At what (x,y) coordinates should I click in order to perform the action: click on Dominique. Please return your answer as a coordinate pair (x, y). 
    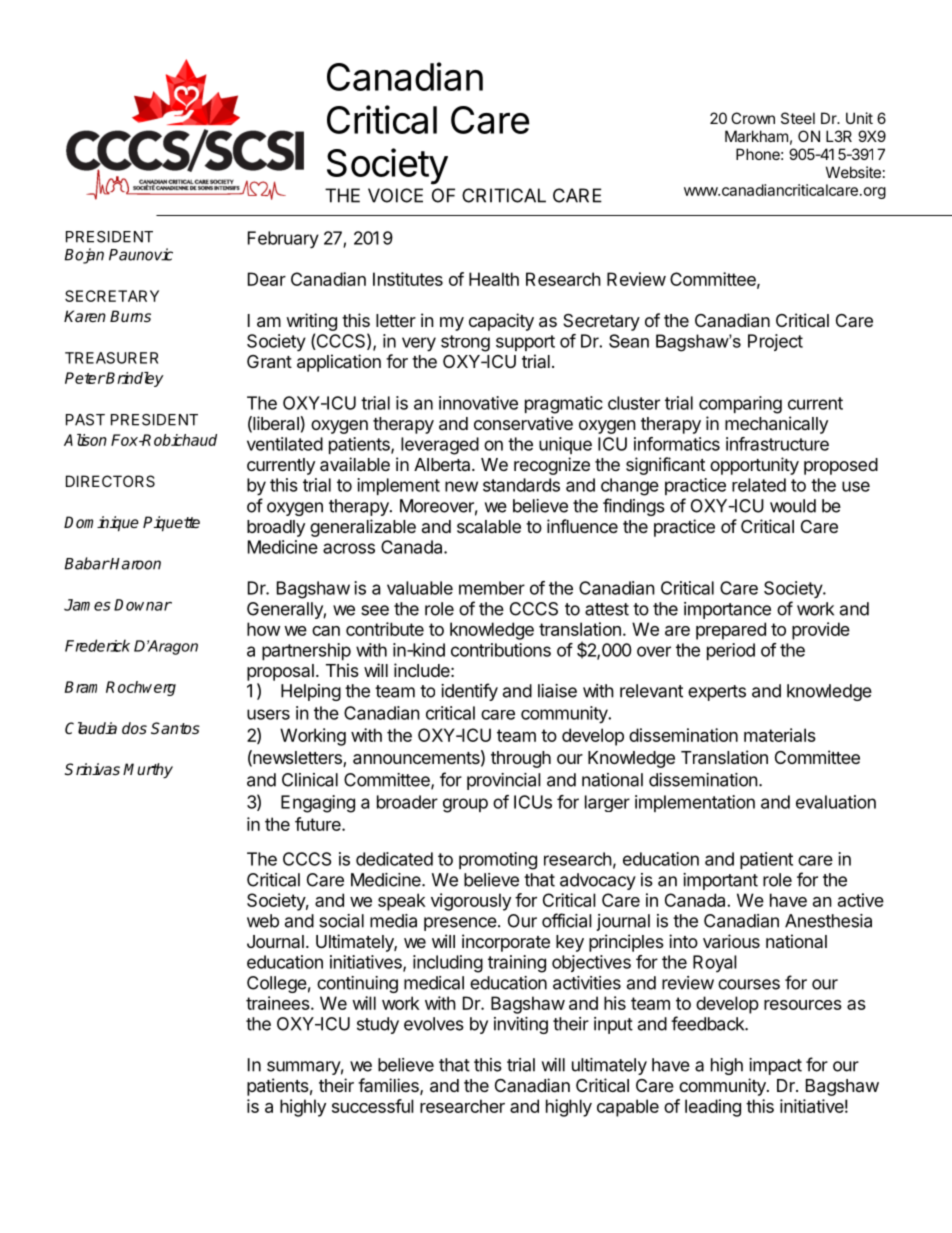
    Looking at the image, I should click on (101, 524).
